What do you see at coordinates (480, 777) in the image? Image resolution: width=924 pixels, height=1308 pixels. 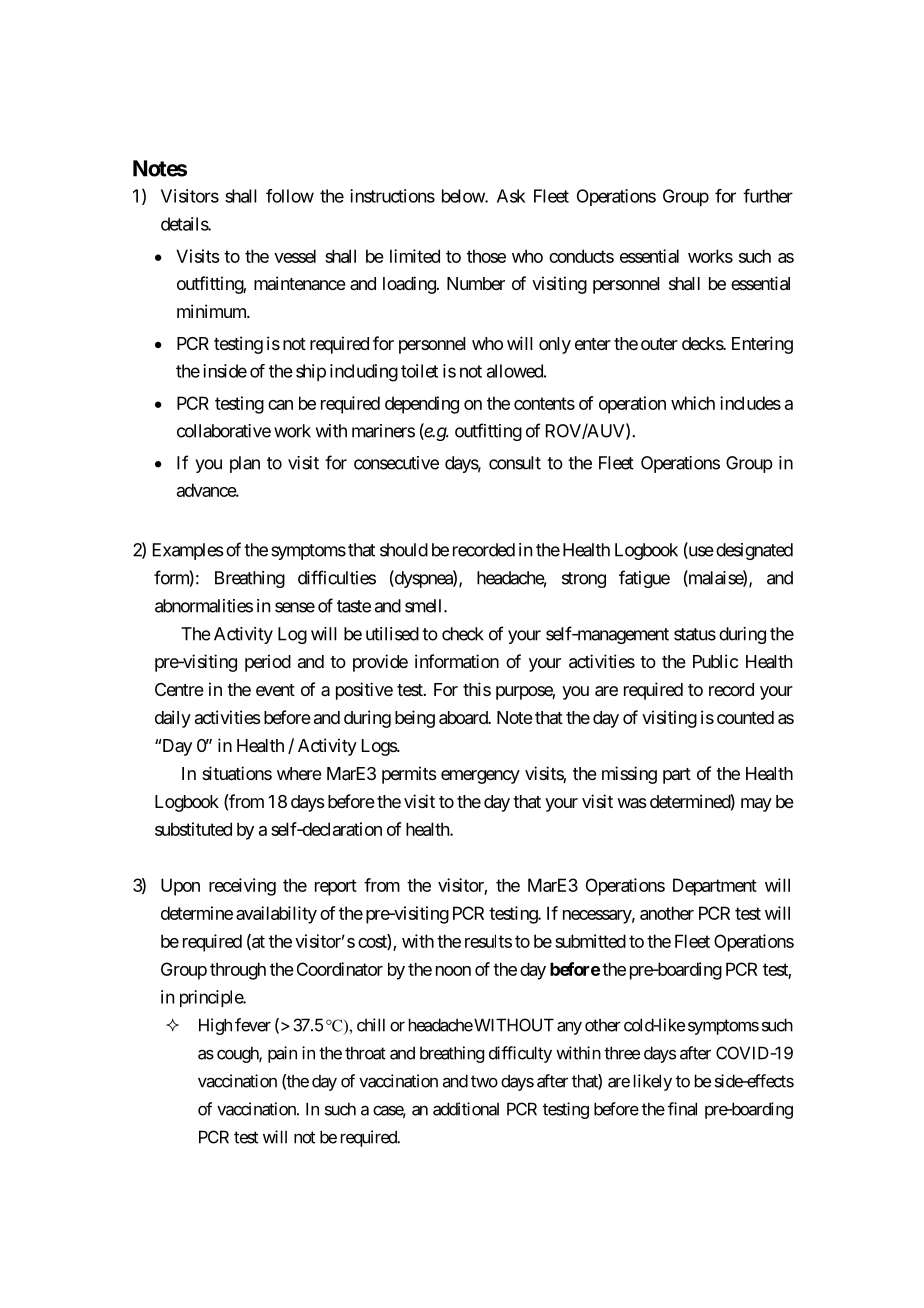 I see `emergency` at bounding box center [480, 777].
